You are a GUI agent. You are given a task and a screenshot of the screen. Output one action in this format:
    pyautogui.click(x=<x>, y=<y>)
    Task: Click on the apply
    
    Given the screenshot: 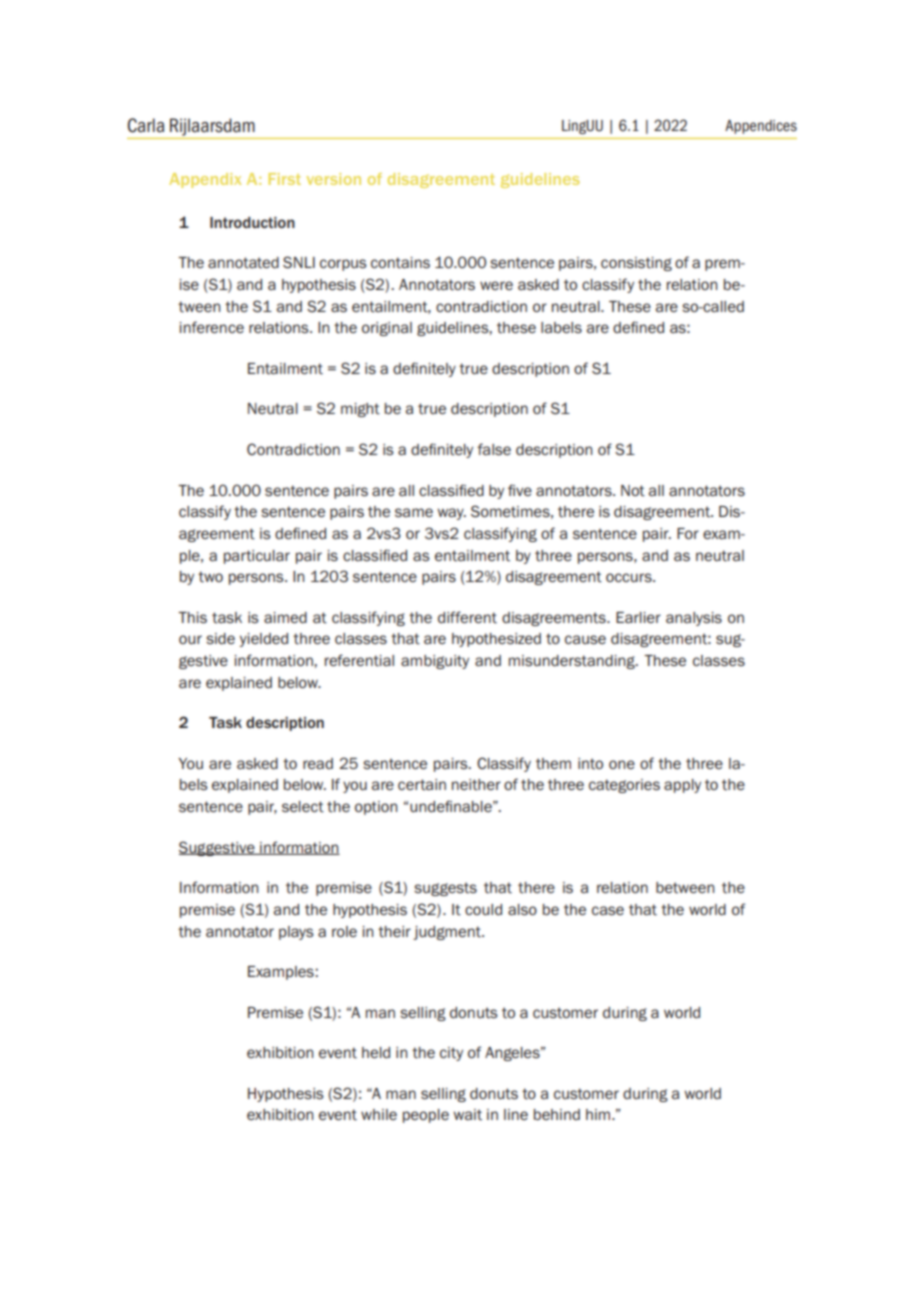 What is the action you would take?
    pyautogui.click(x=682, y=786)
